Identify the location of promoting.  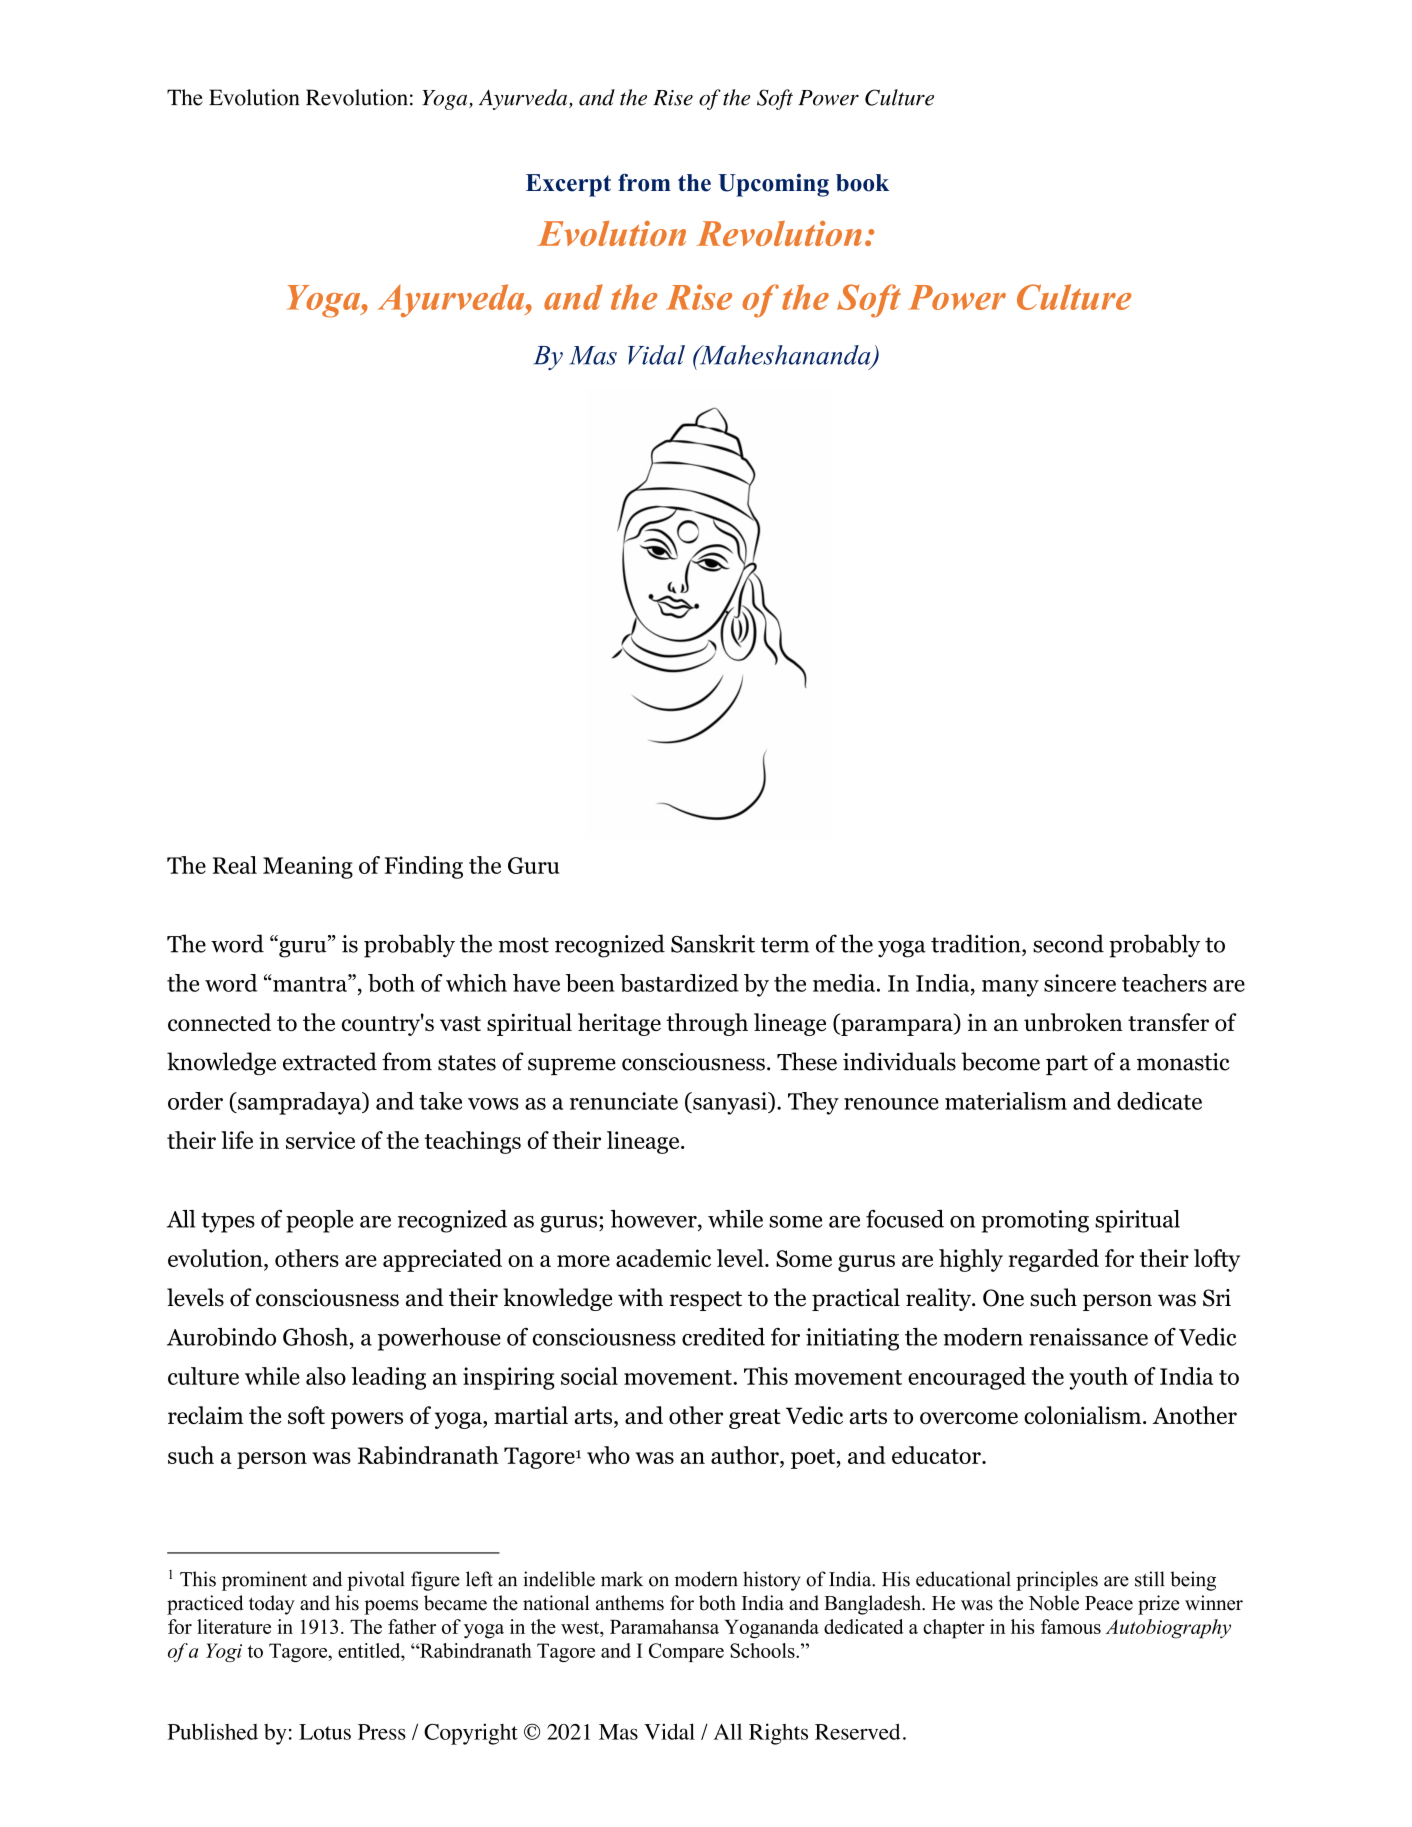
(1035, 1221).
